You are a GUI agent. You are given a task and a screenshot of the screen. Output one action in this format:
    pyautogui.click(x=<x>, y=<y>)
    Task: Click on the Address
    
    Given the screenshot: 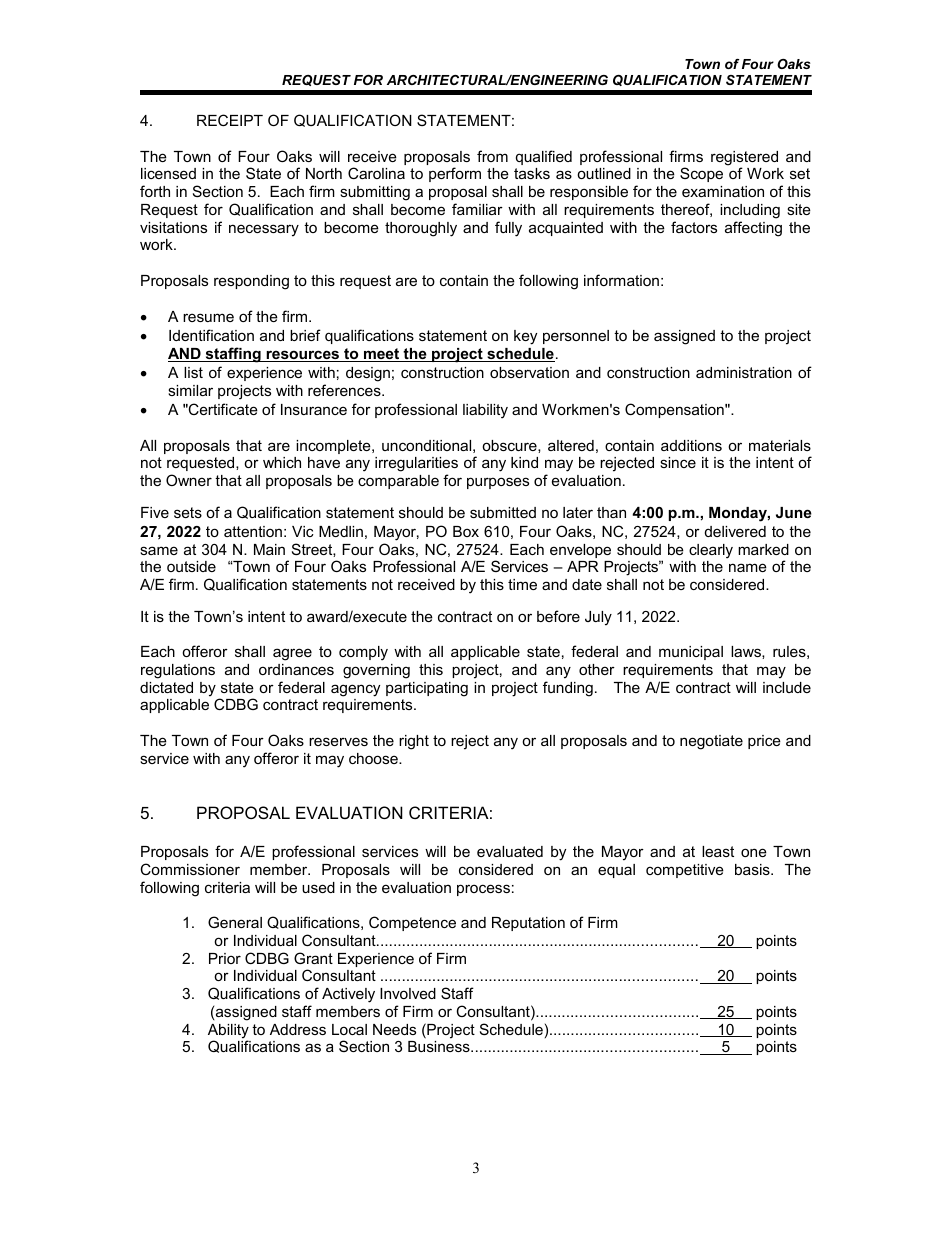 What is the action you would take?
    pyautogui.click(x=298, y=1029)
